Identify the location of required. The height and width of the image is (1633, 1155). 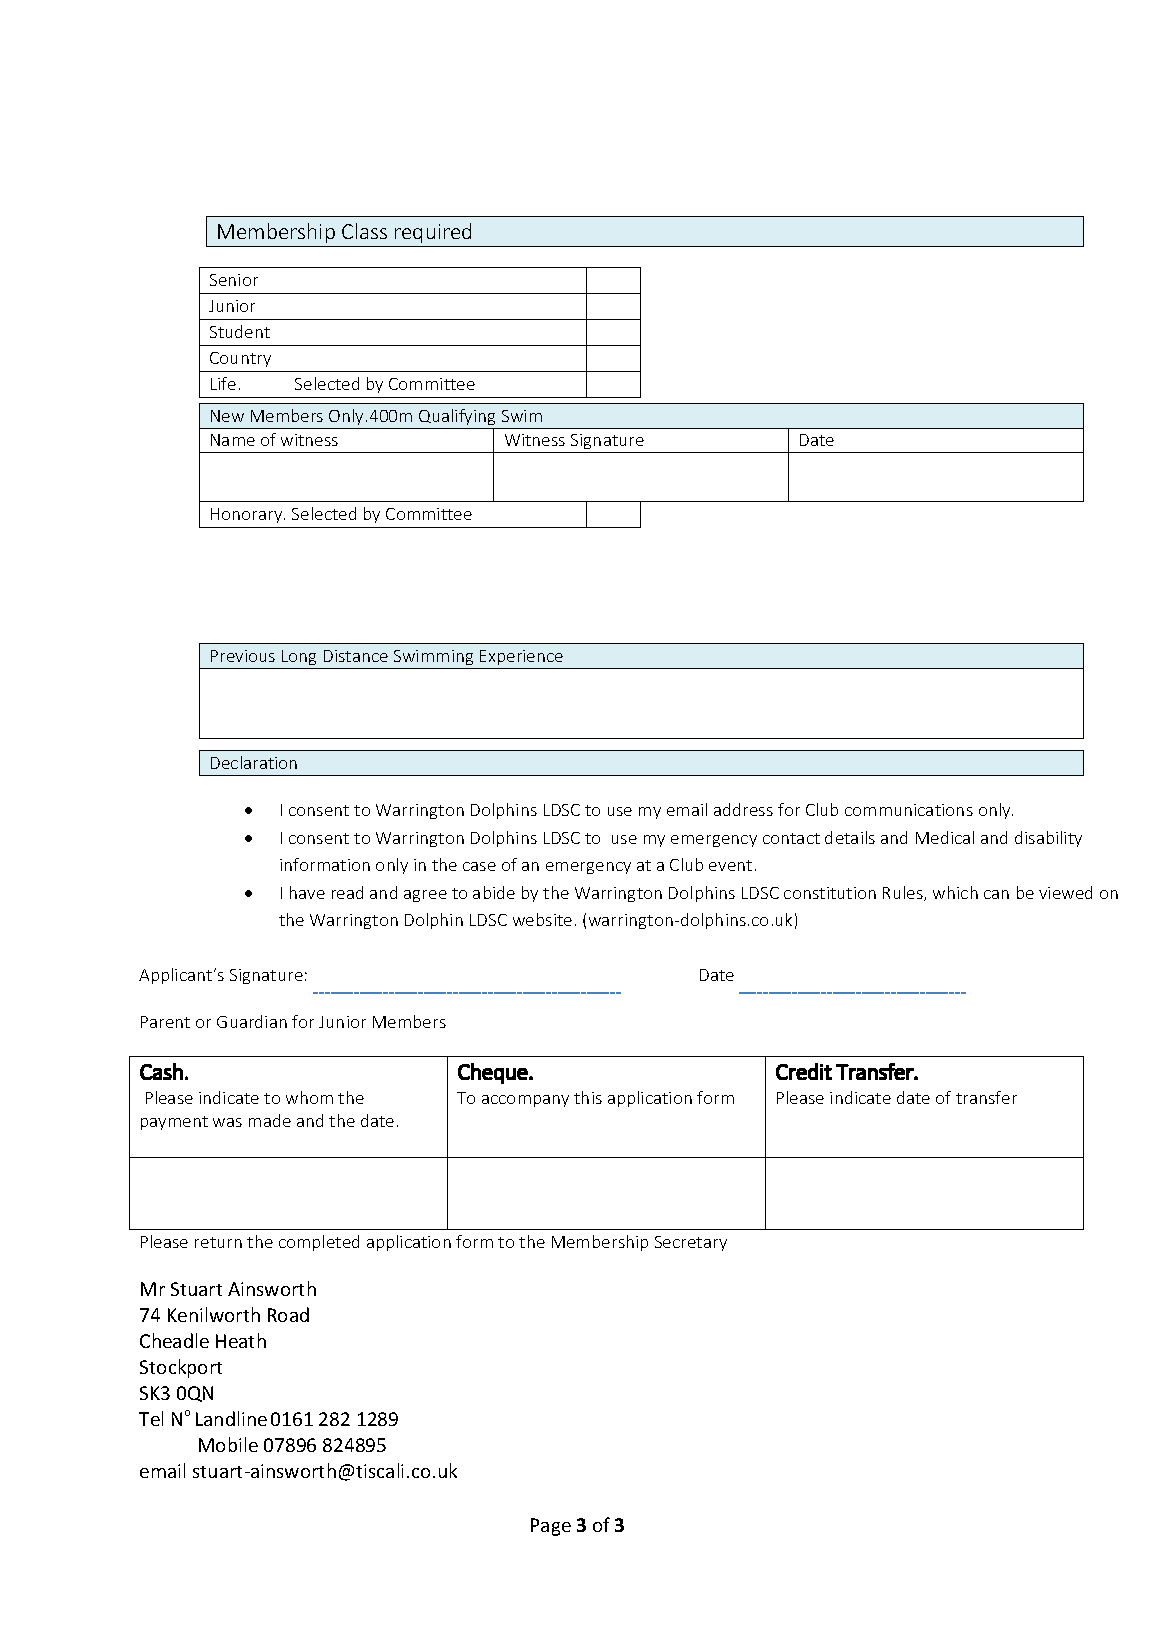
(433, 233).
